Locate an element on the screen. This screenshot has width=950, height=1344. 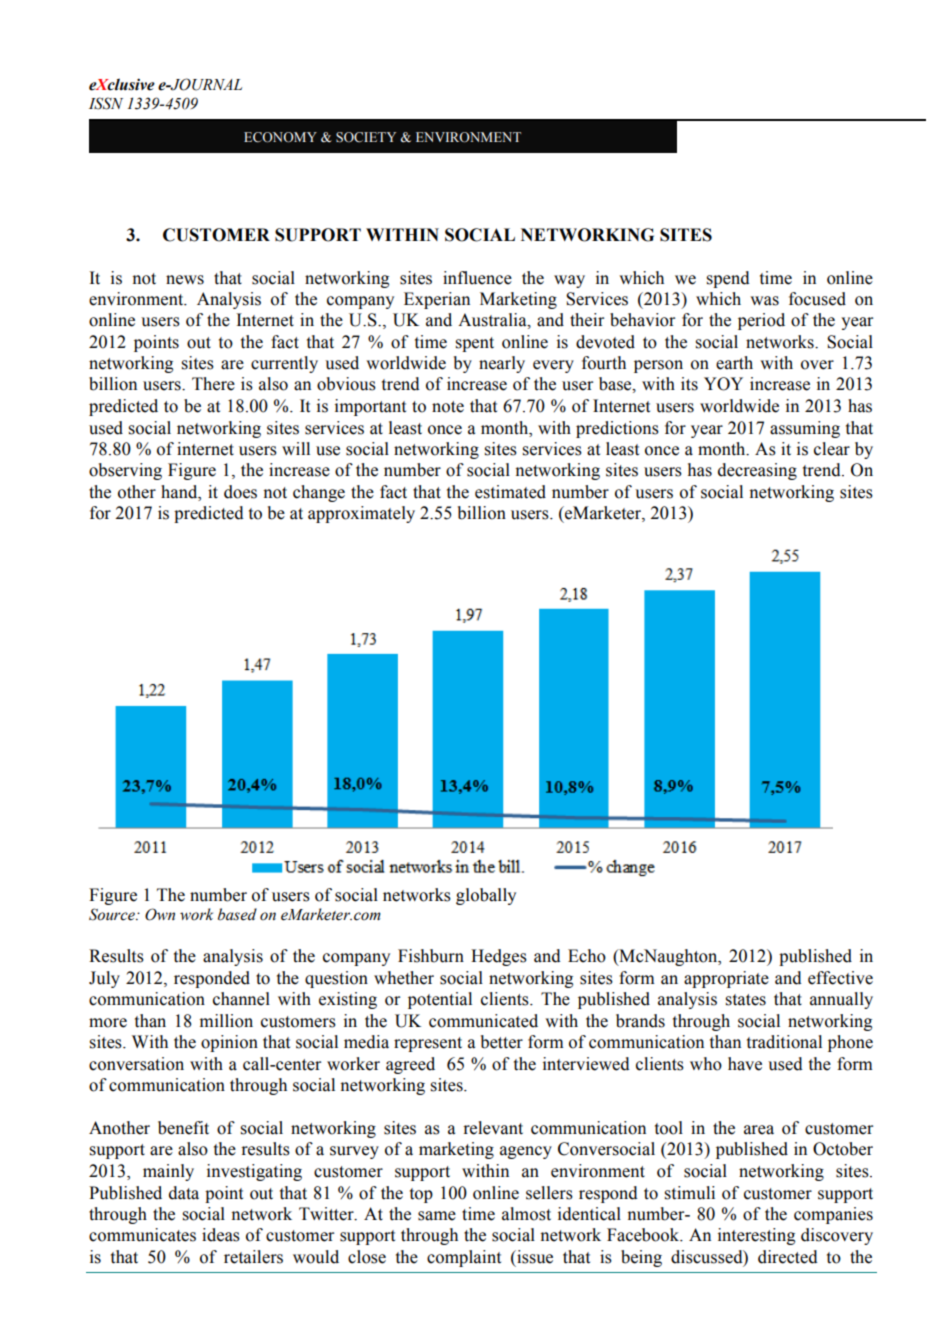
ECONOMY is located at coordinates (280, 137).
